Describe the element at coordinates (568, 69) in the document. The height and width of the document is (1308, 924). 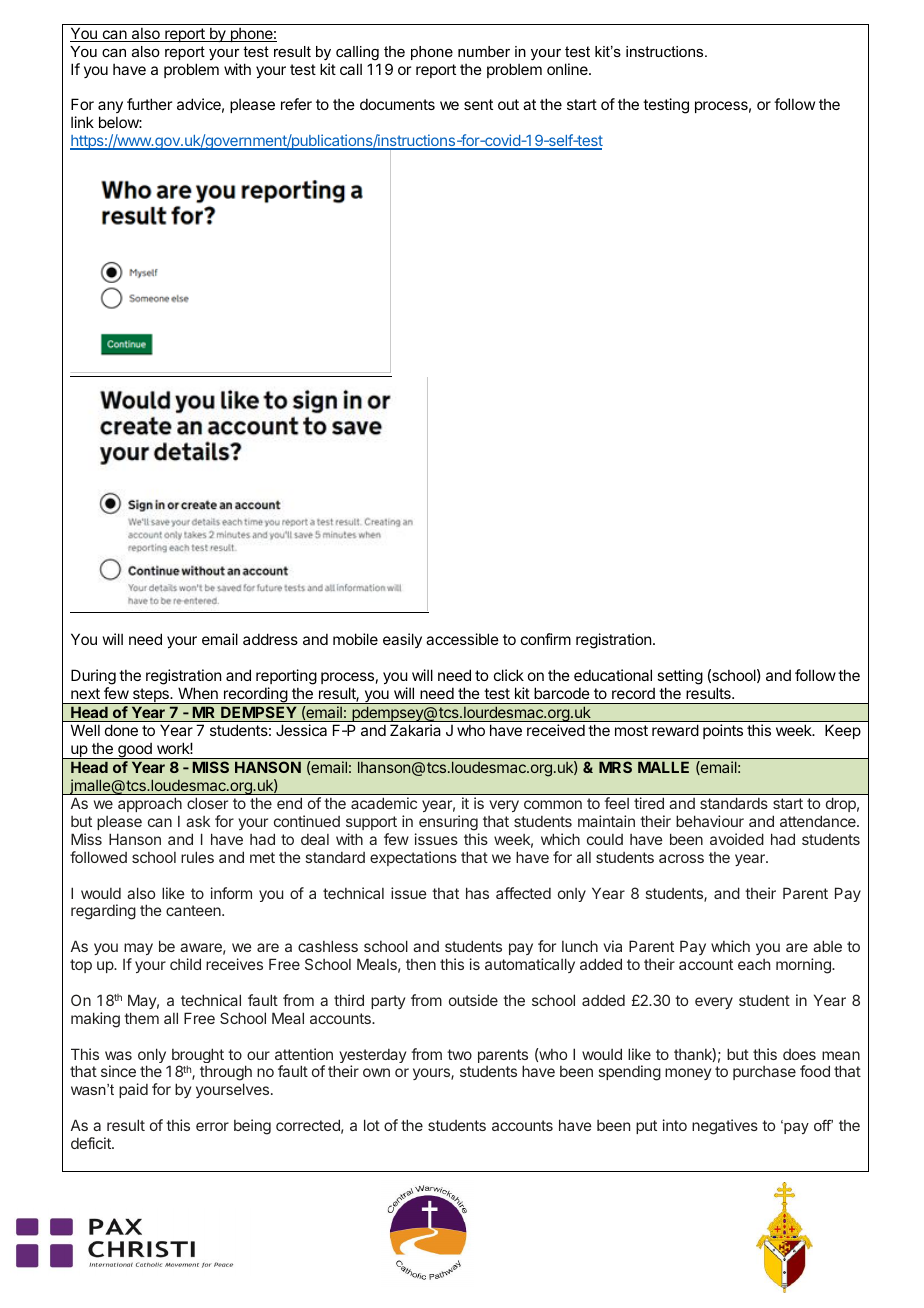
I see `online` at that location.
